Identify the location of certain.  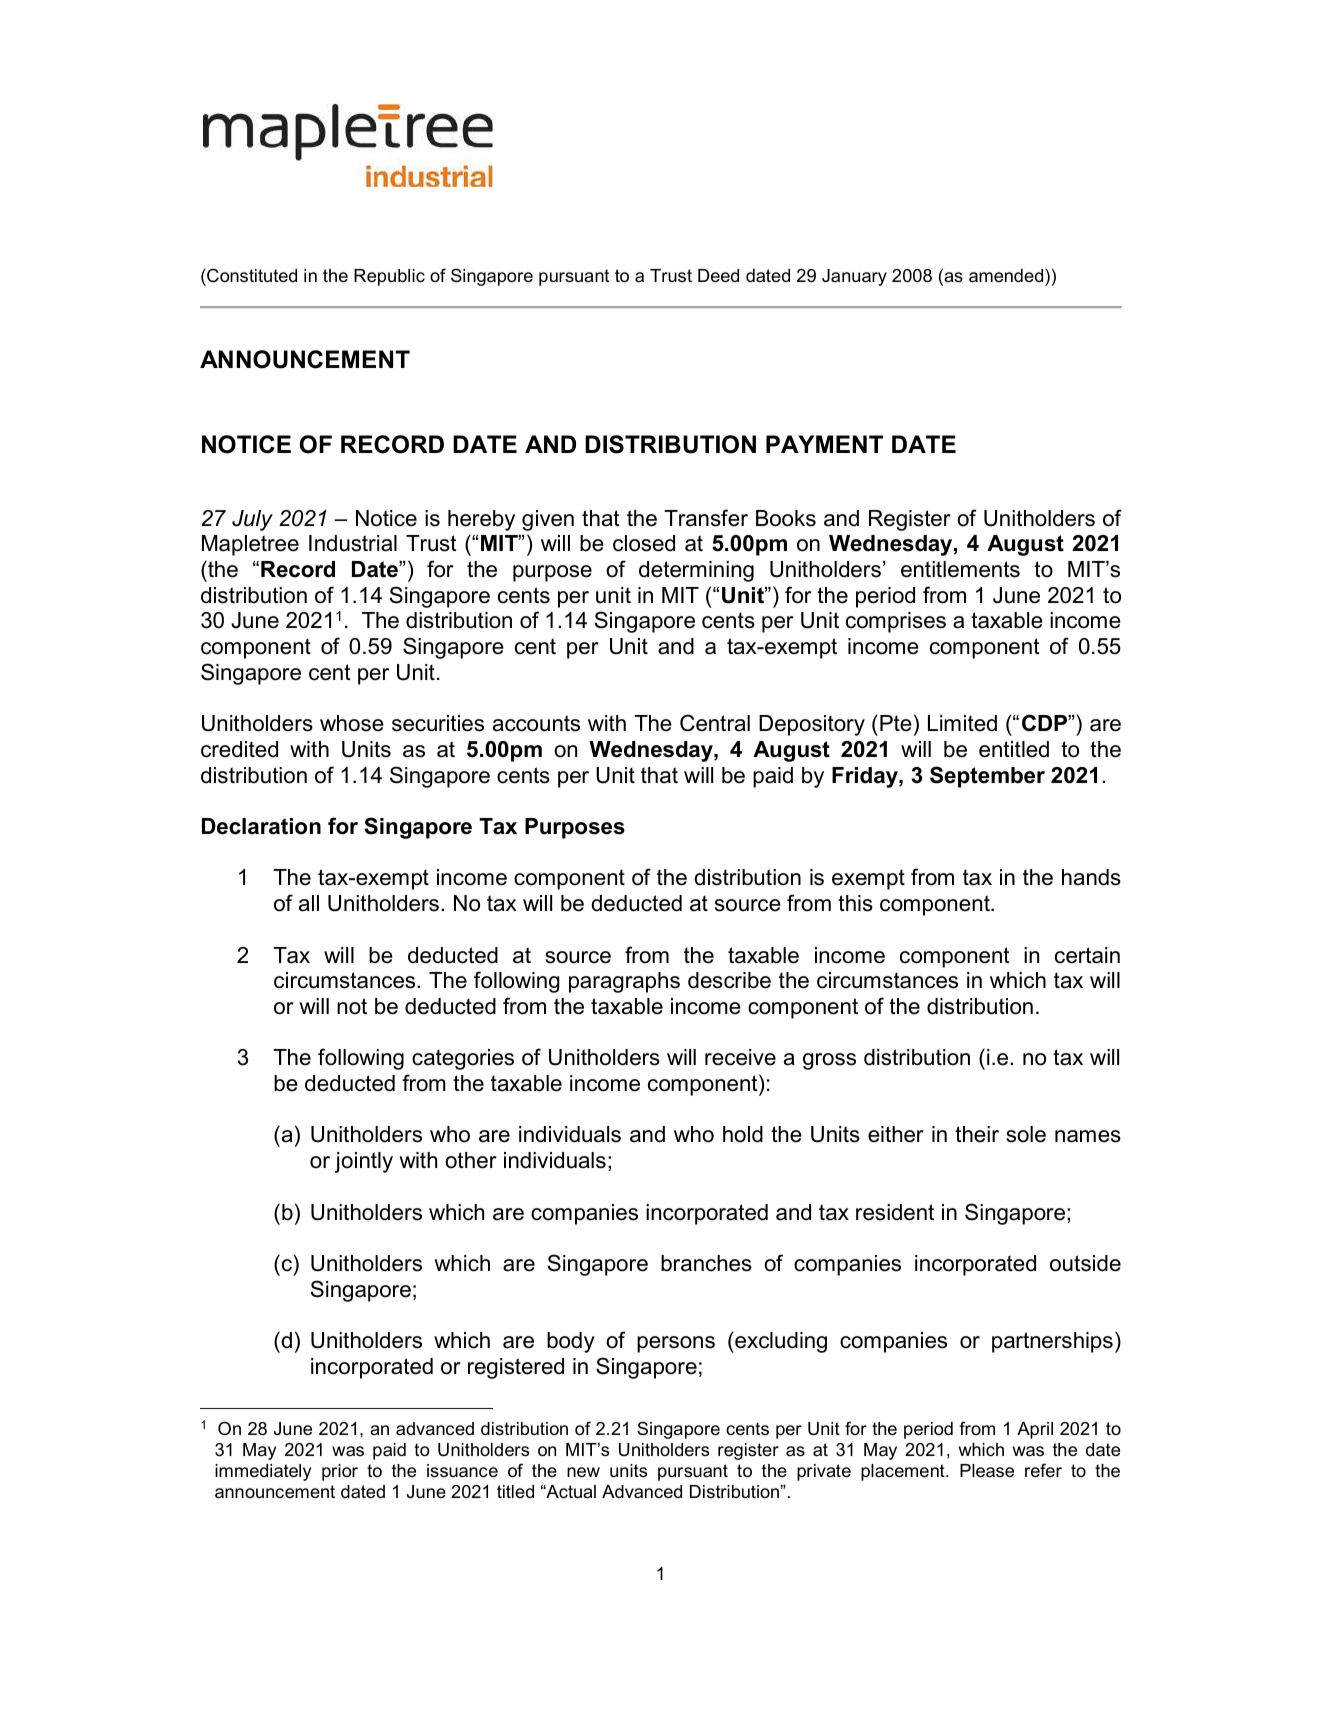
(1087, 955).
